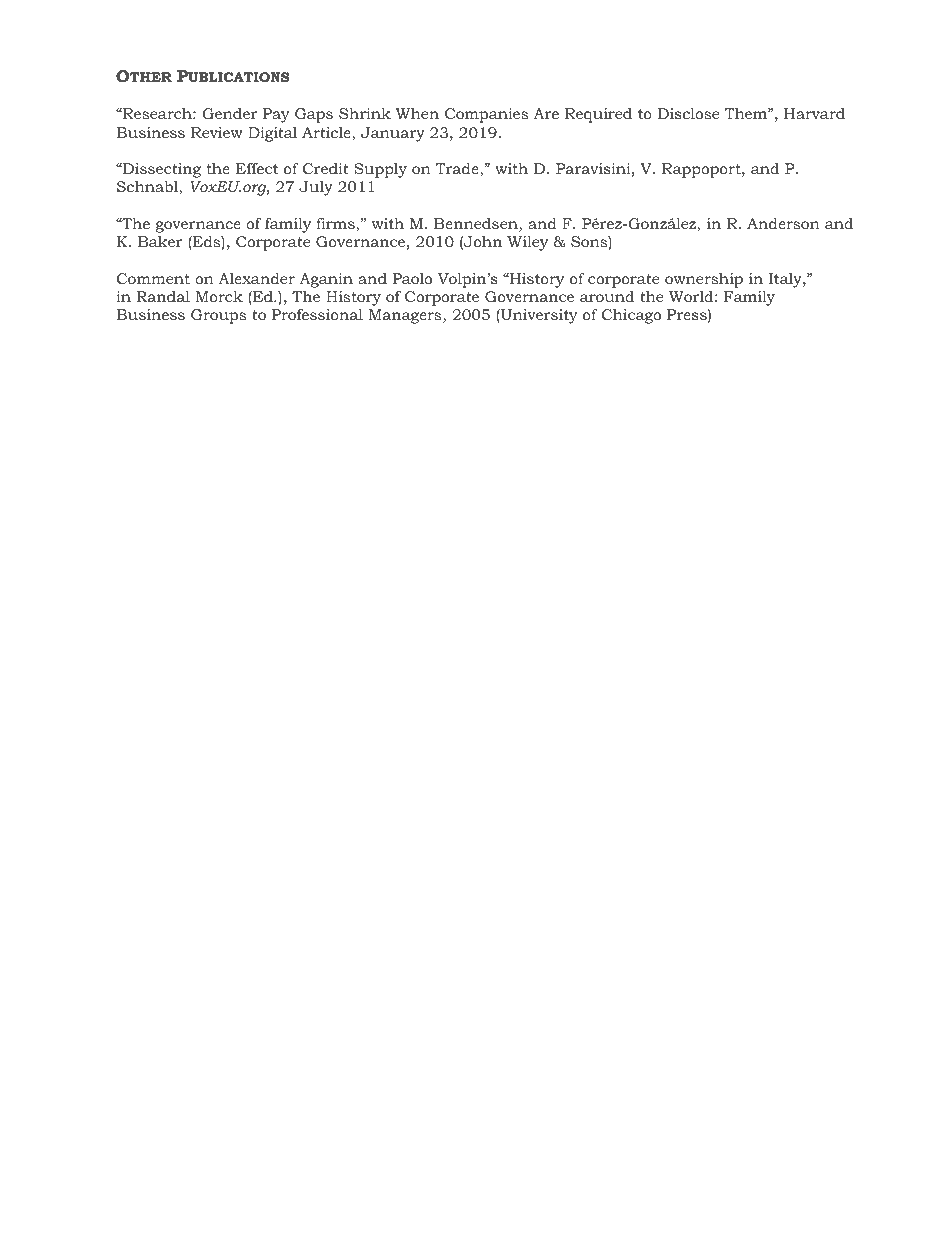  I want to click on Groups, so click(218, 316).
